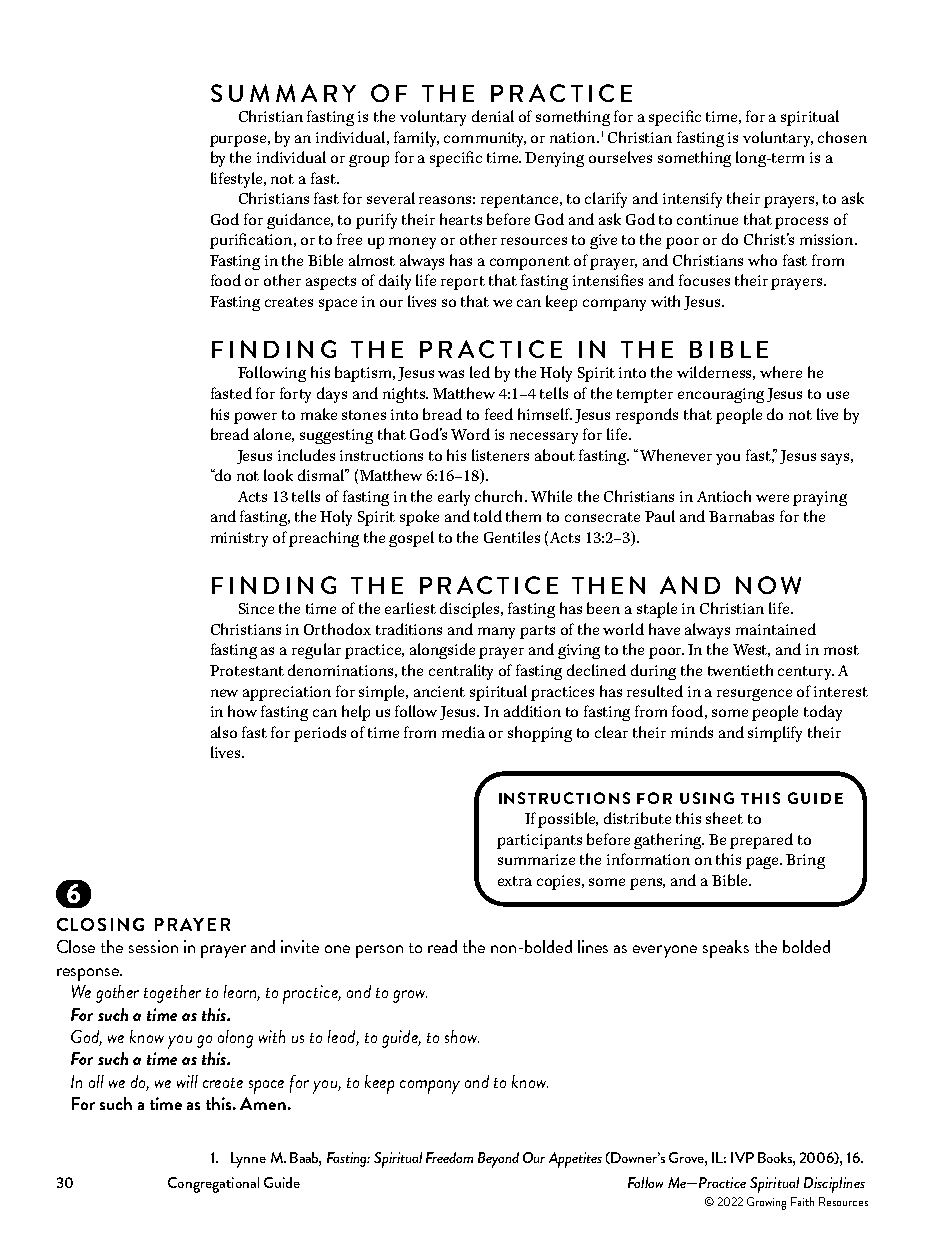  What do you see at coordinates (461, 672) in the page?
I see `centrality` at bounding box center [461, 672].
